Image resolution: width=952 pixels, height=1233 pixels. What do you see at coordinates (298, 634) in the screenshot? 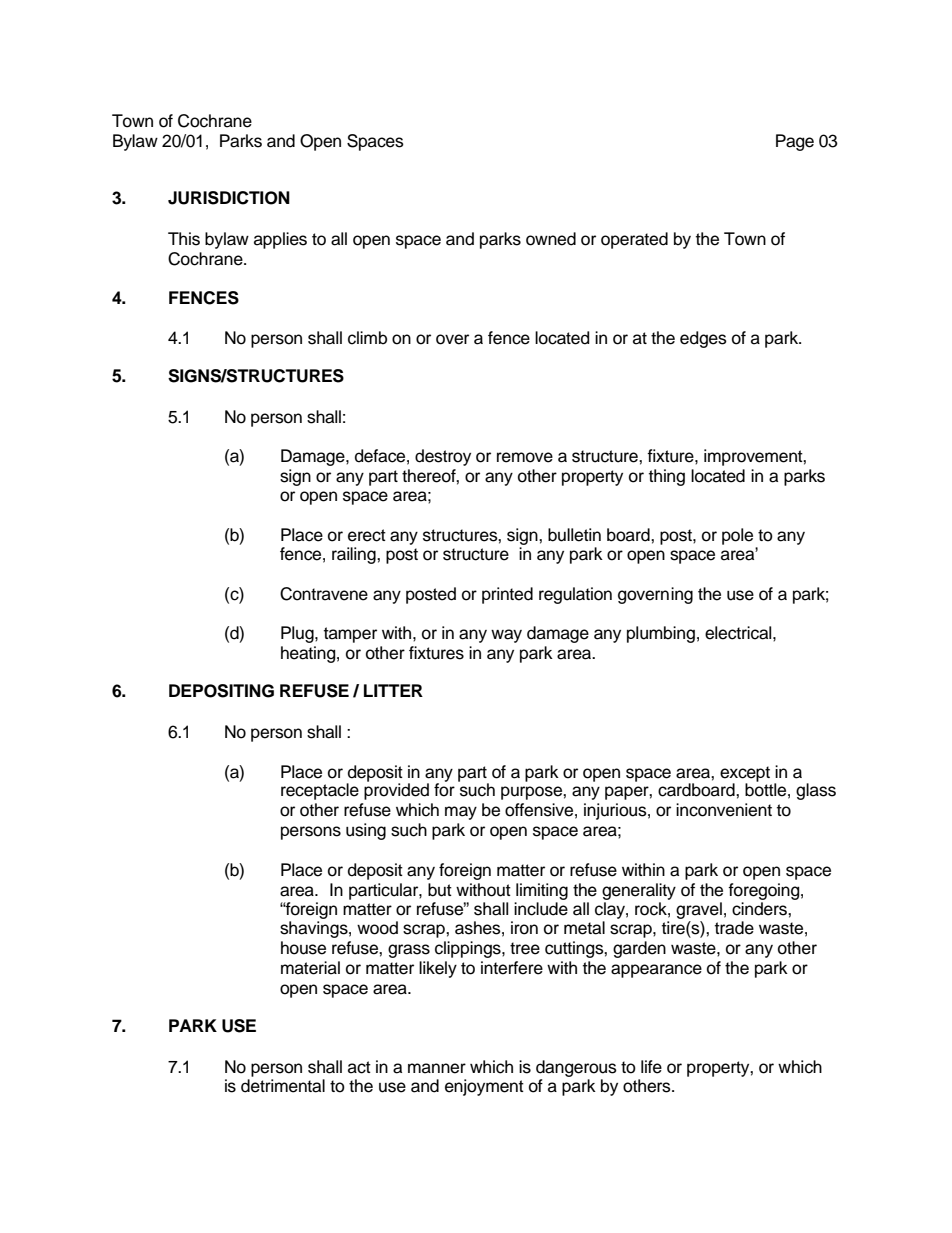
I see `Plug` at bounding box center [298, 634].
